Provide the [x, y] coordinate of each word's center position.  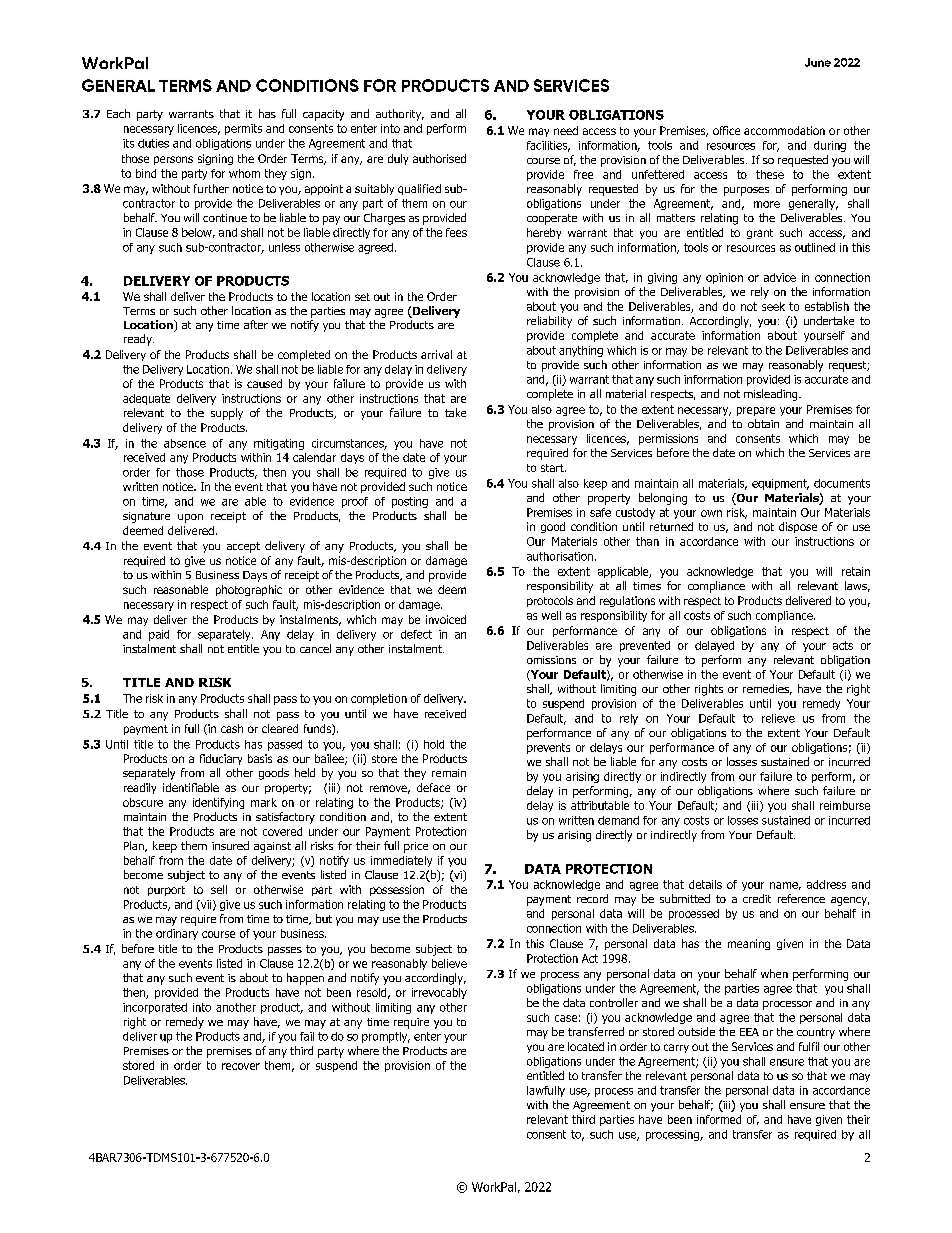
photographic [249, 590]
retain [856, 571]
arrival [436, 354]
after [256, 324]
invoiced [446, 619]
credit [757, 898]
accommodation [784, 130]
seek [773, 306]
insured [230, 845]
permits [243, 129]
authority [400, 115]
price [416, 847]
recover [241, 1066]
